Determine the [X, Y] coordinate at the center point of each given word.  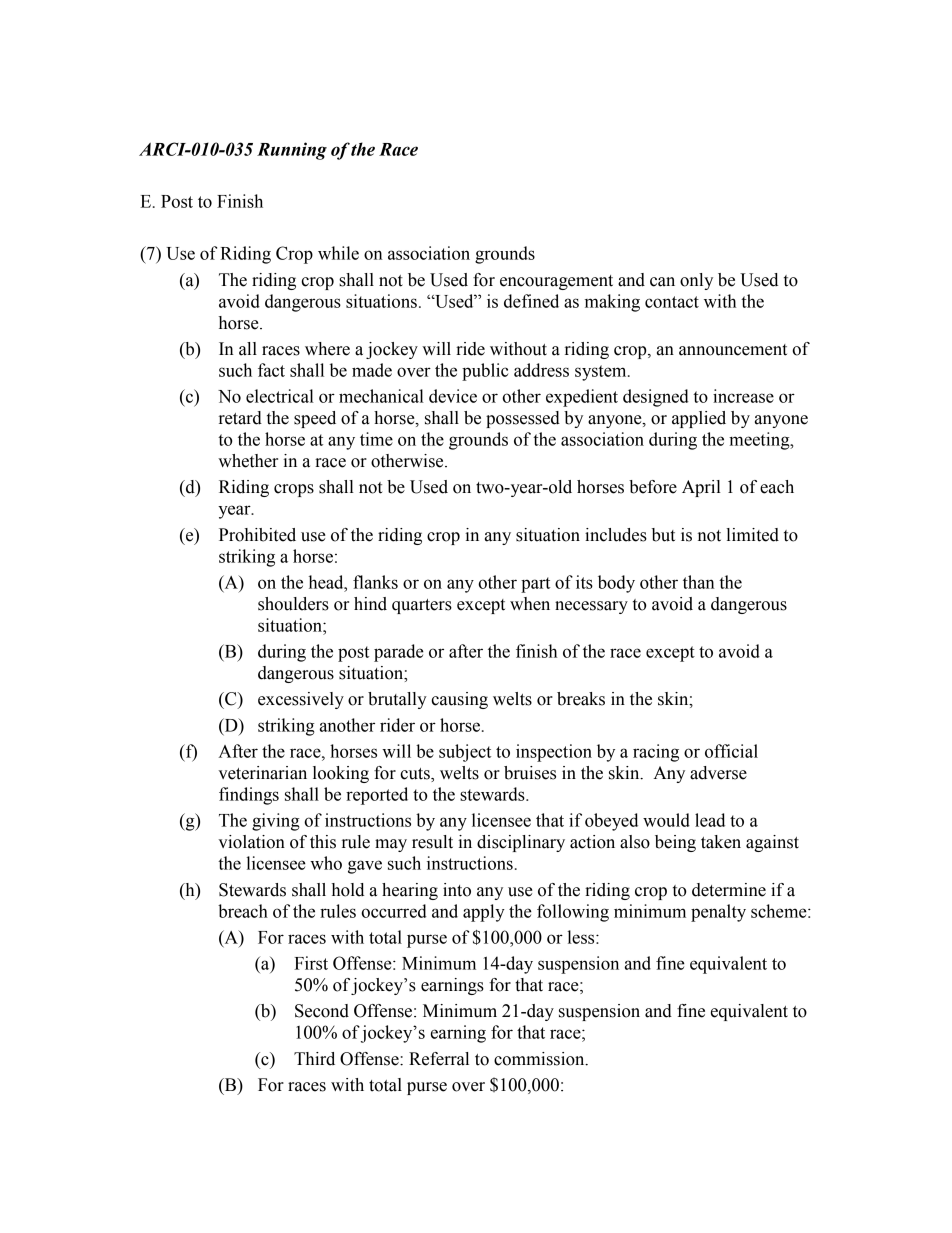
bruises [530, 773]
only [696, 281]
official [731, 751]
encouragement [556, 282]
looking [341, 774]
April [701, 488]
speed [315, 419]
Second [322, 1011]
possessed [523, 419]
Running [292, 151]
